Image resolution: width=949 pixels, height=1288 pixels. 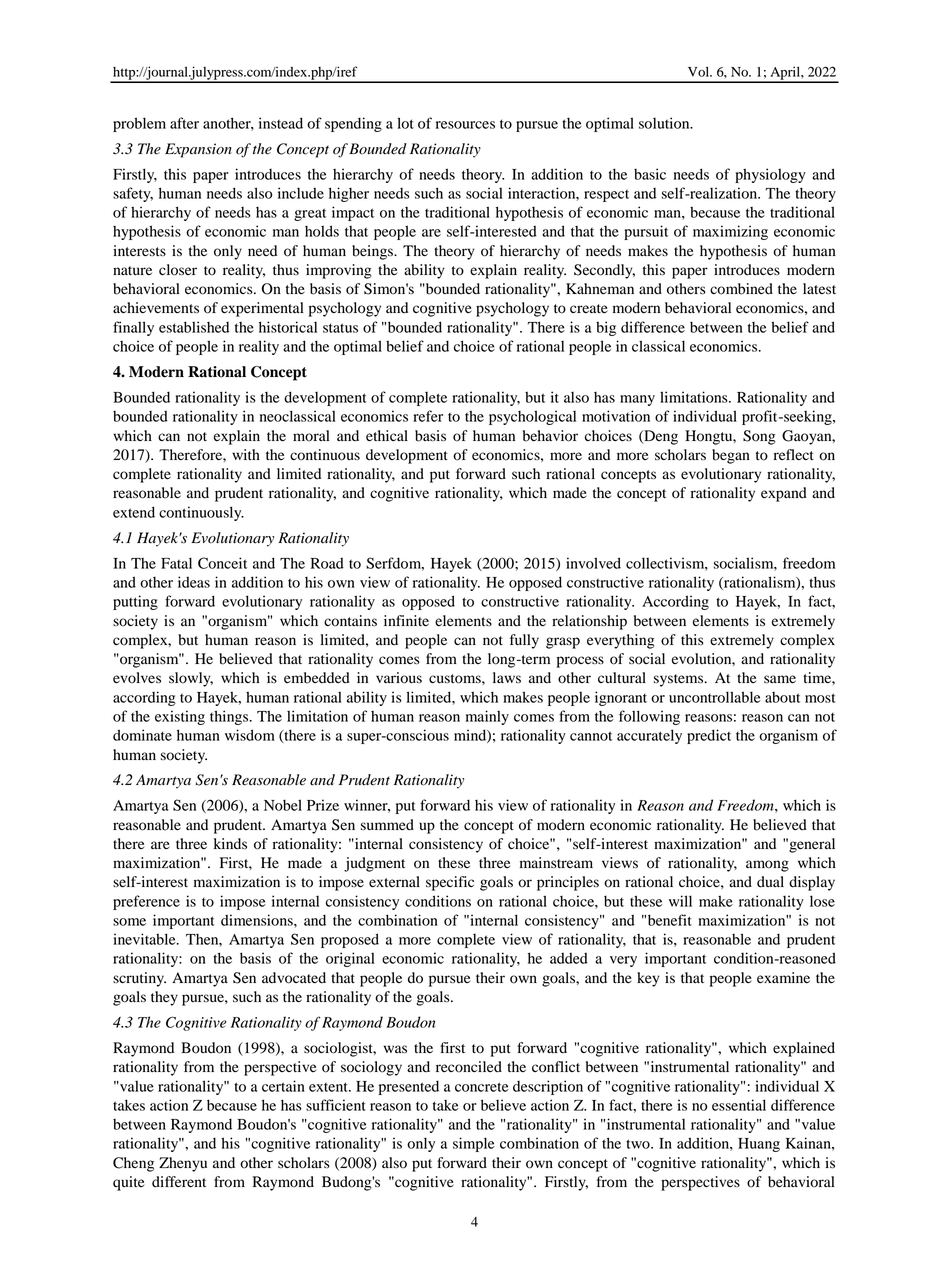 What do you see at coordinates (198, 150) in the screenshot?
I see `Expansion` at bounding box center [198, 150].
